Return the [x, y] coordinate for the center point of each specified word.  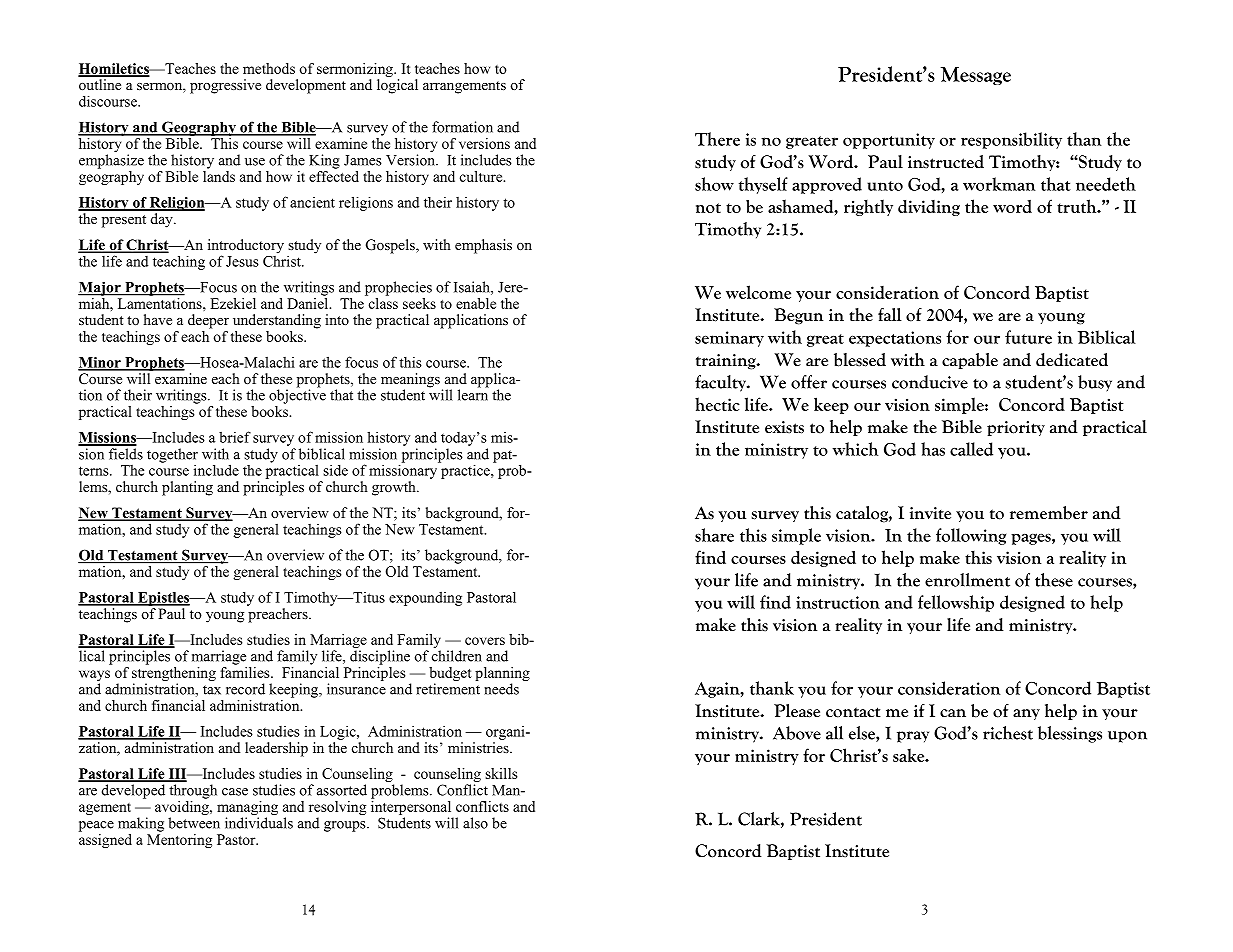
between [194, 823]
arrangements [464, 87]
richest [1008, 733]
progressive [225, 86]
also [475, 823]
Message [976, 76]
